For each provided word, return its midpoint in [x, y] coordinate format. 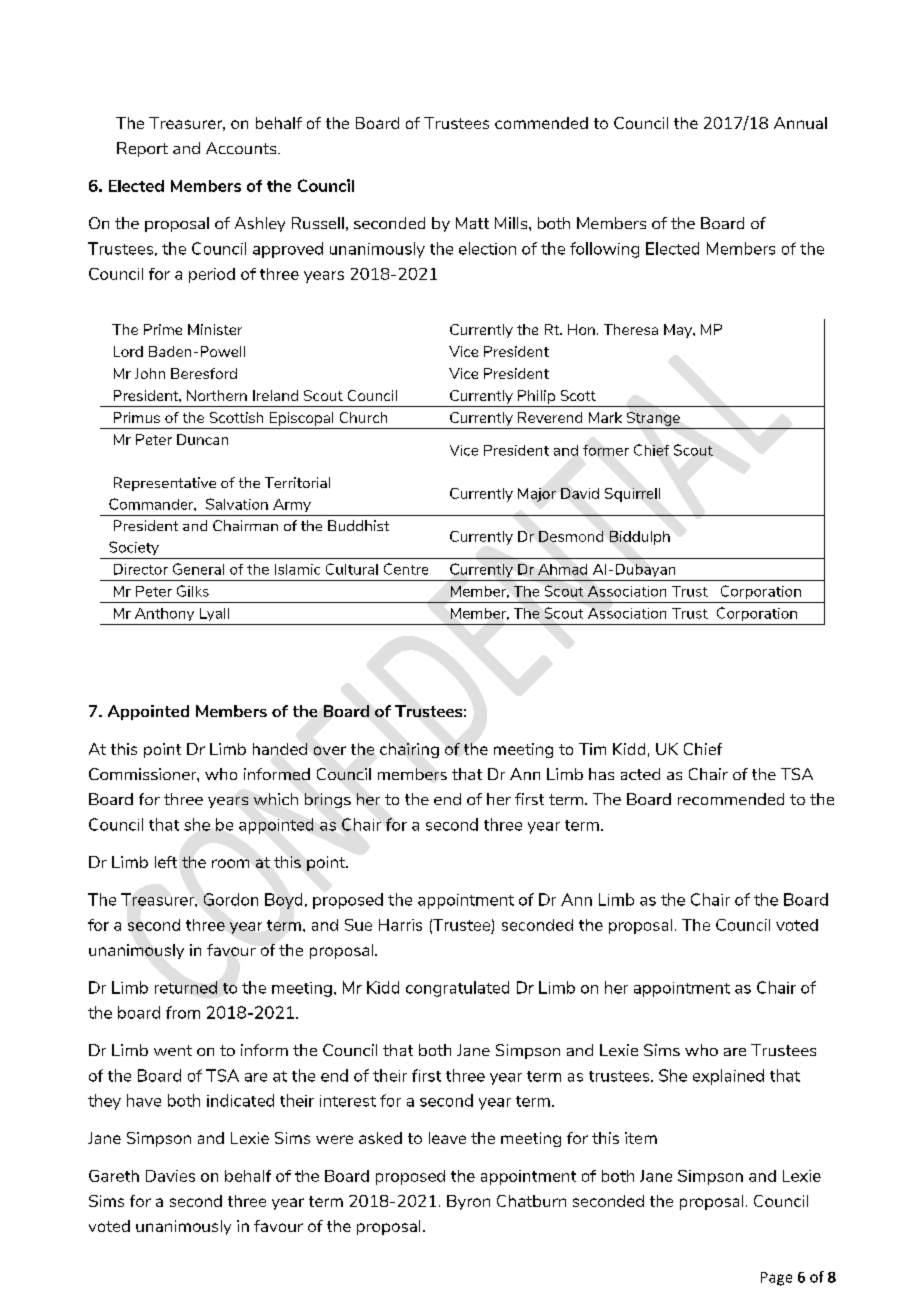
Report [142, 149]
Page [776, 1279]
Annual [800, 123]
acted [640, 774]
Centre [406, 569]
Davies [170, 1176]
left [166, 862]
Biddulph [640, 538]
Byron [468, 1202]
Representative [165, 484]
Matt [472, 223]
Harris [400, 925]
